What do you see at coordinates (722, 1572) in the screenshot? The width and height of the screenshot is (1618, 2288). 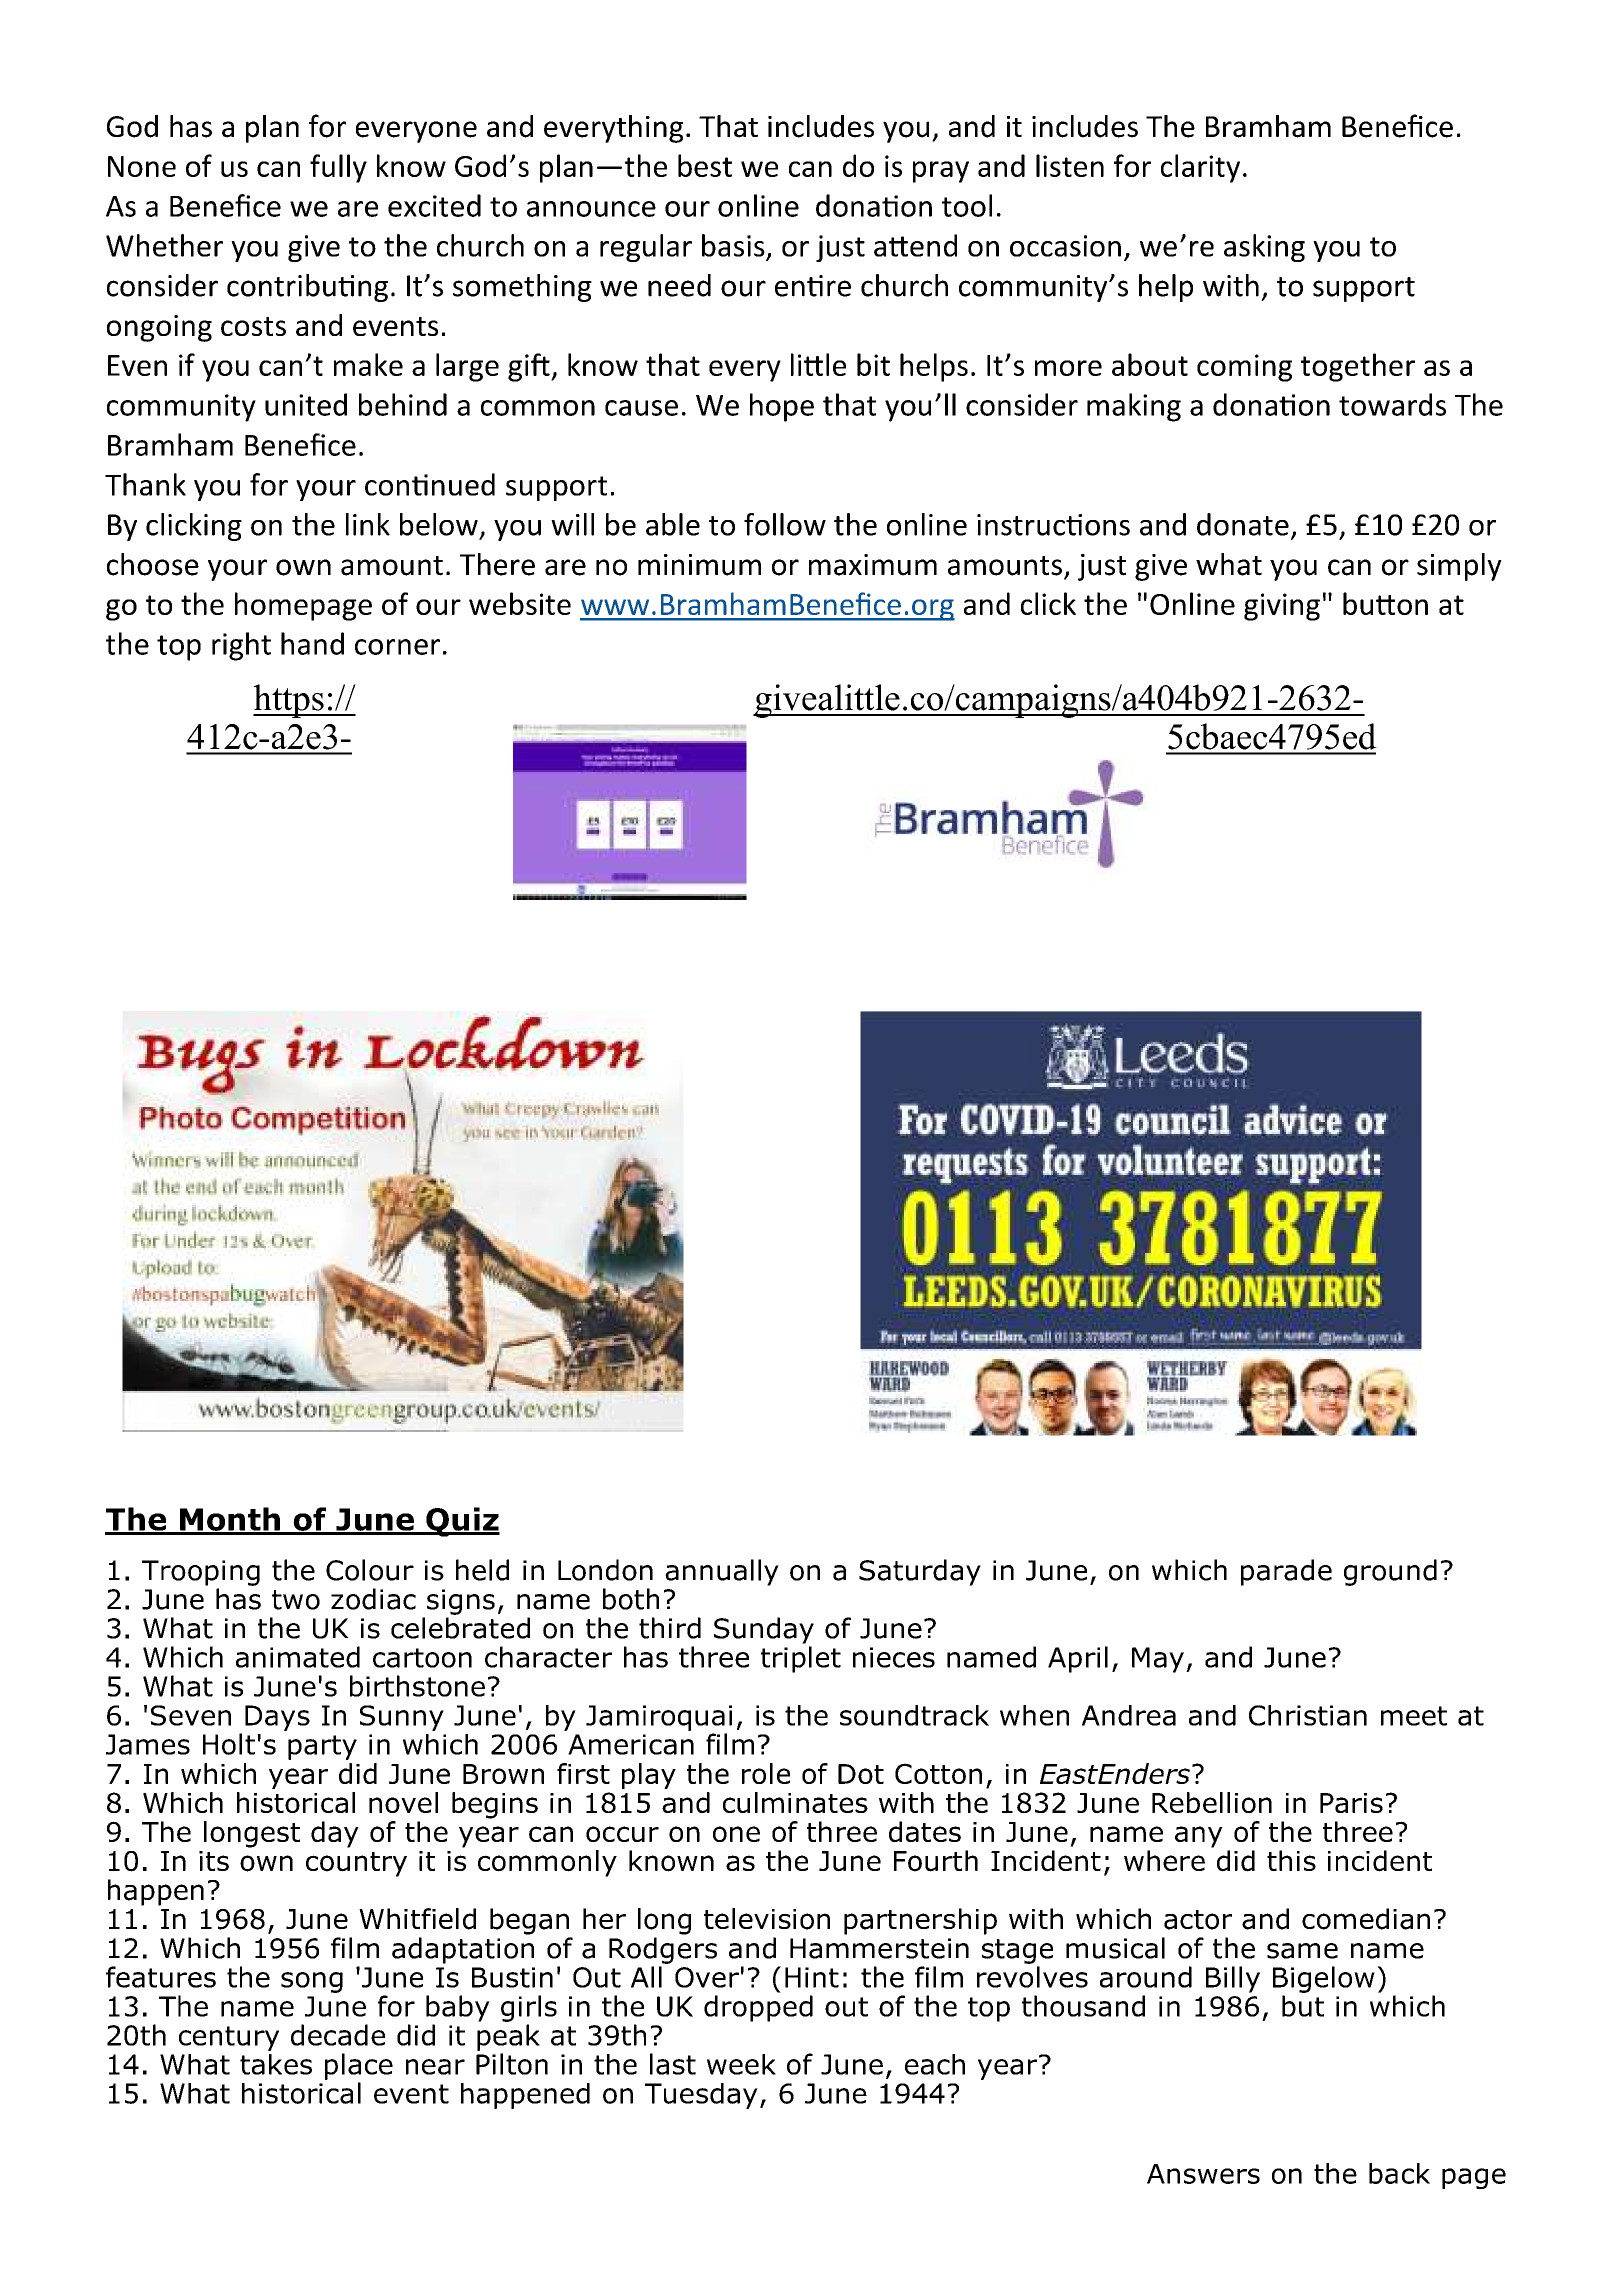 I see `annually` at bounding box center [722, 1572].
